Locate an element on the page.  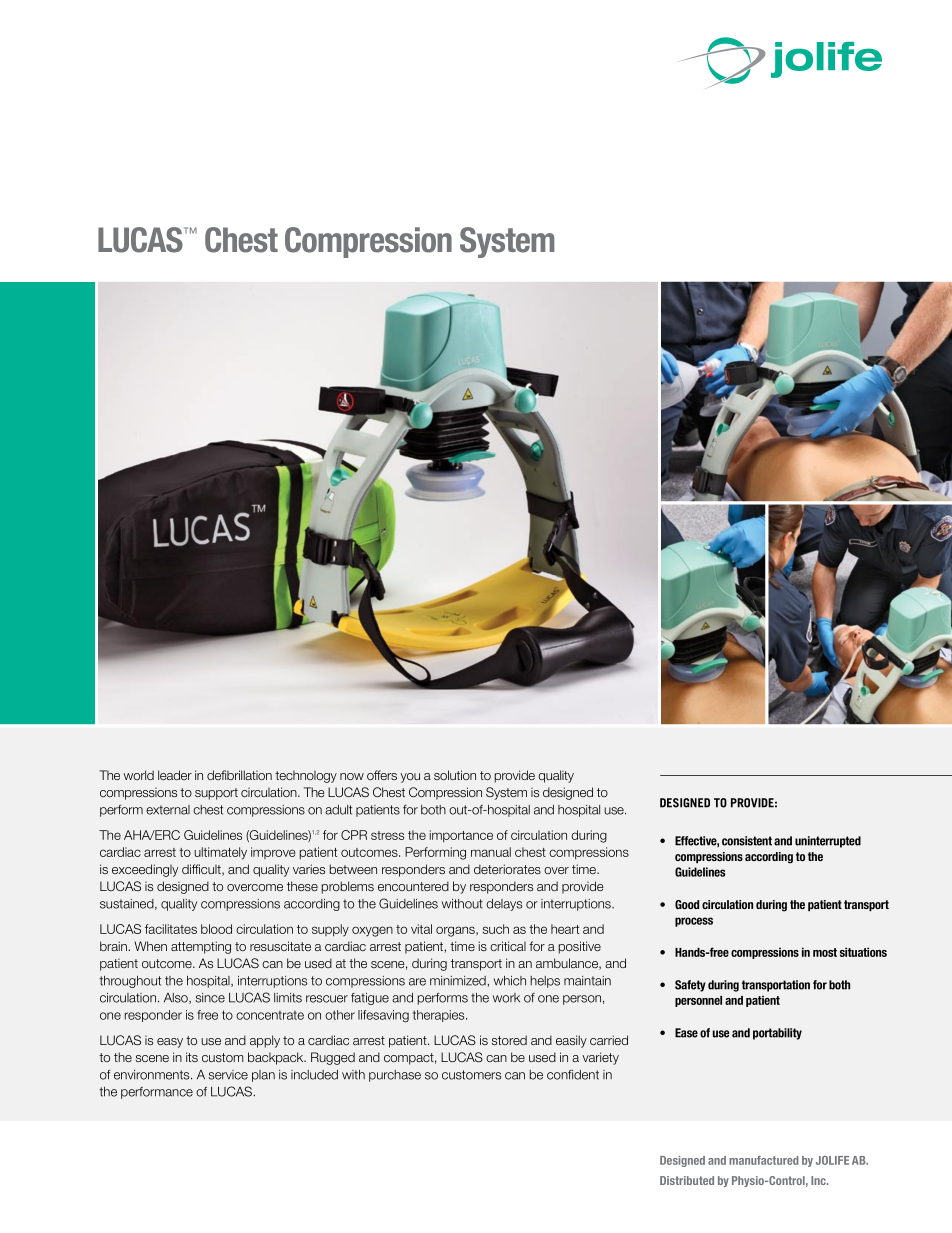
Distributed is located at coordinates (687, 1180).
